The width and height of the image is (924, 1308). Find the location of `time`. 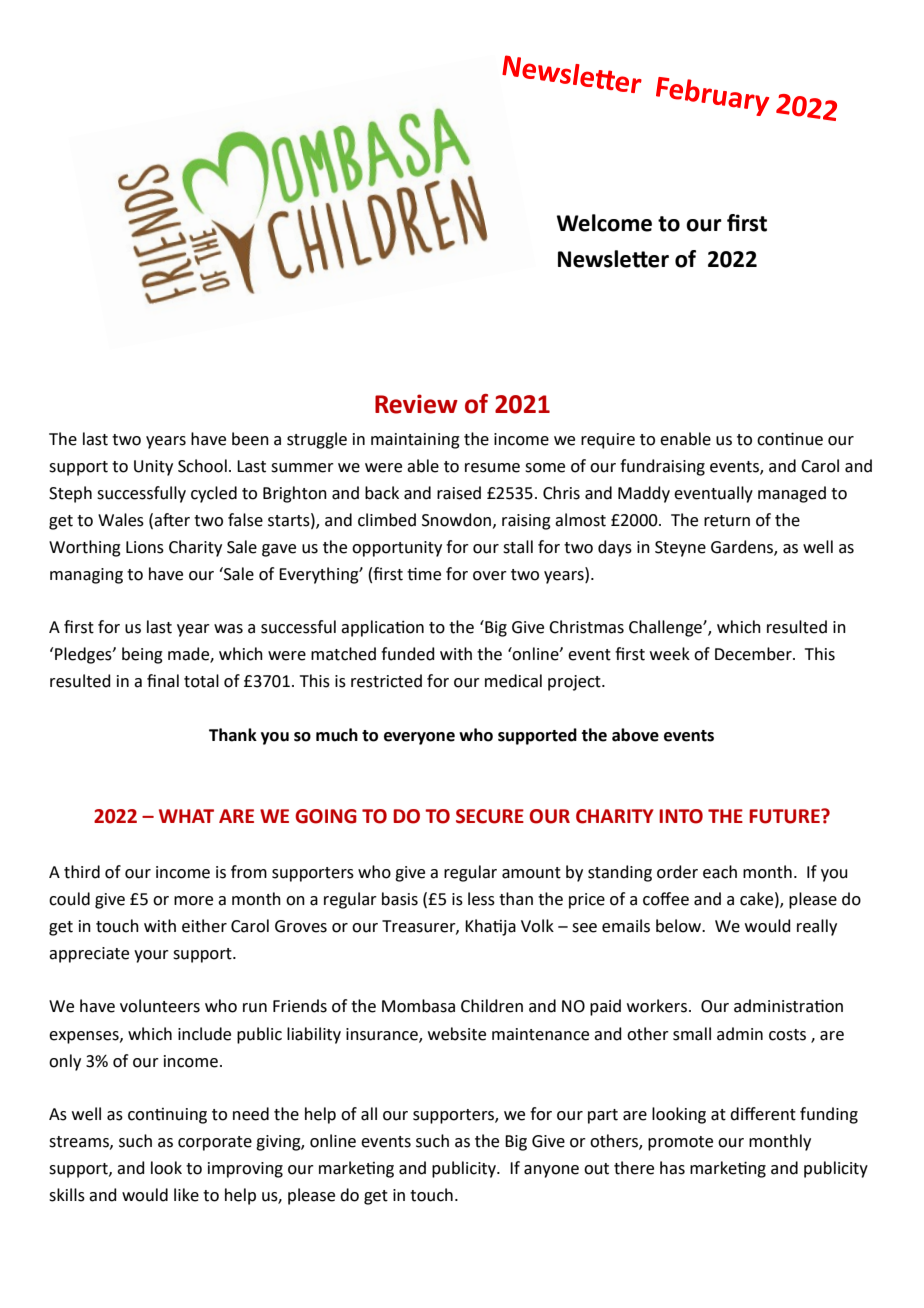

time is located at coordinates (424, 574).
